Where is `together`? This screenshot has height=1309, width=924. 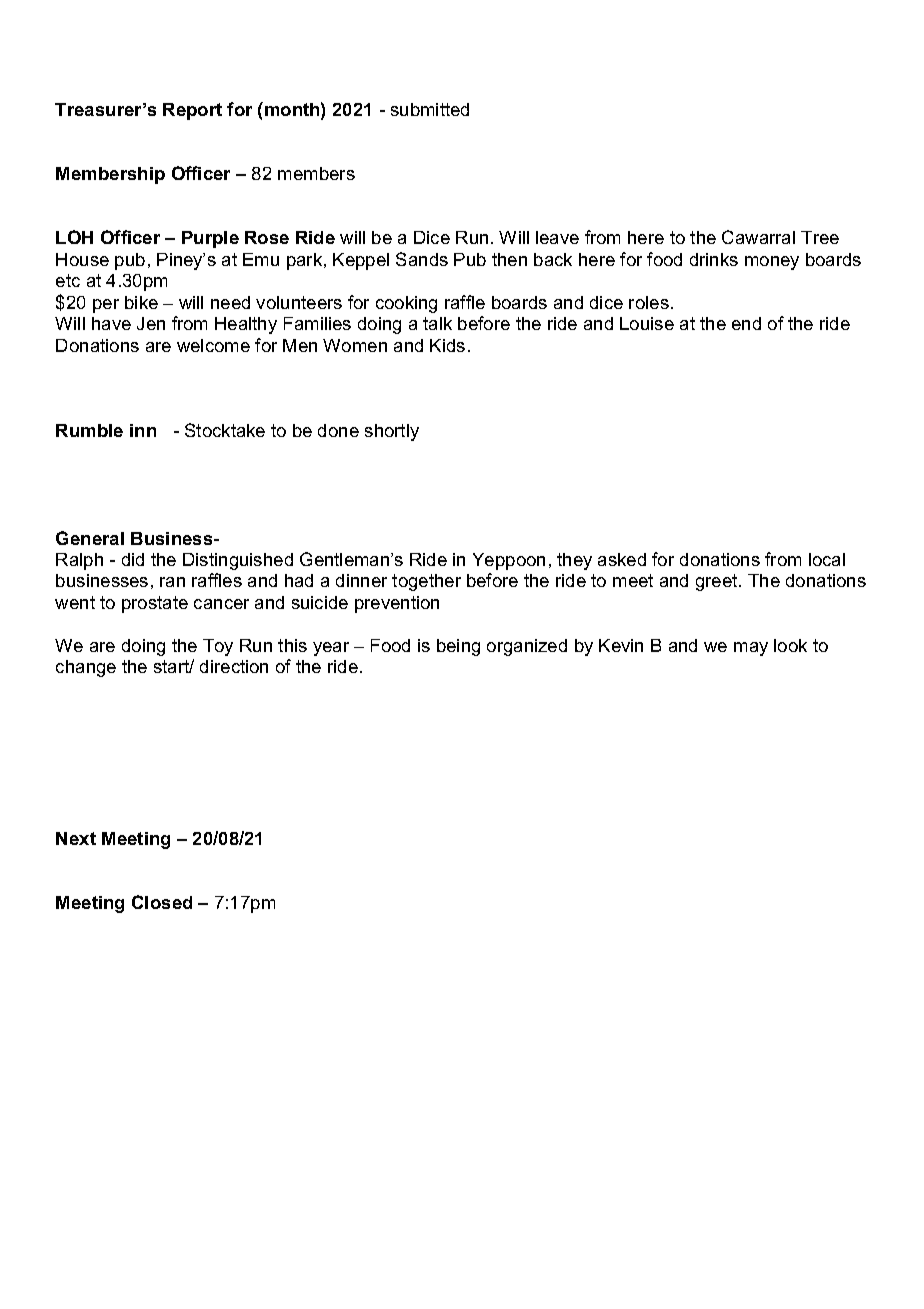
together is located at coordinates (426, 582).
